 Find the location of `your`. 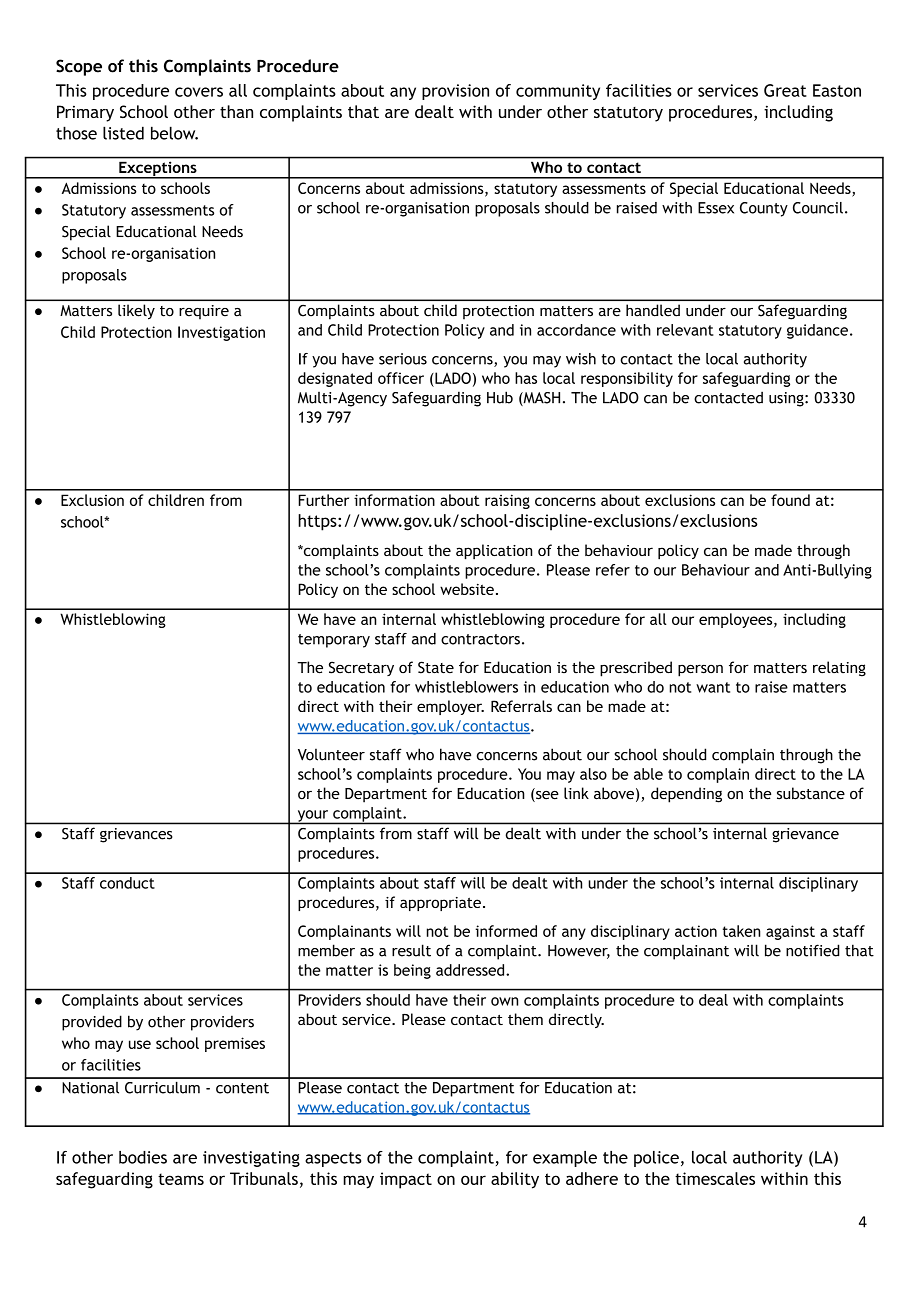

your is located at coordinates (313, 817).
